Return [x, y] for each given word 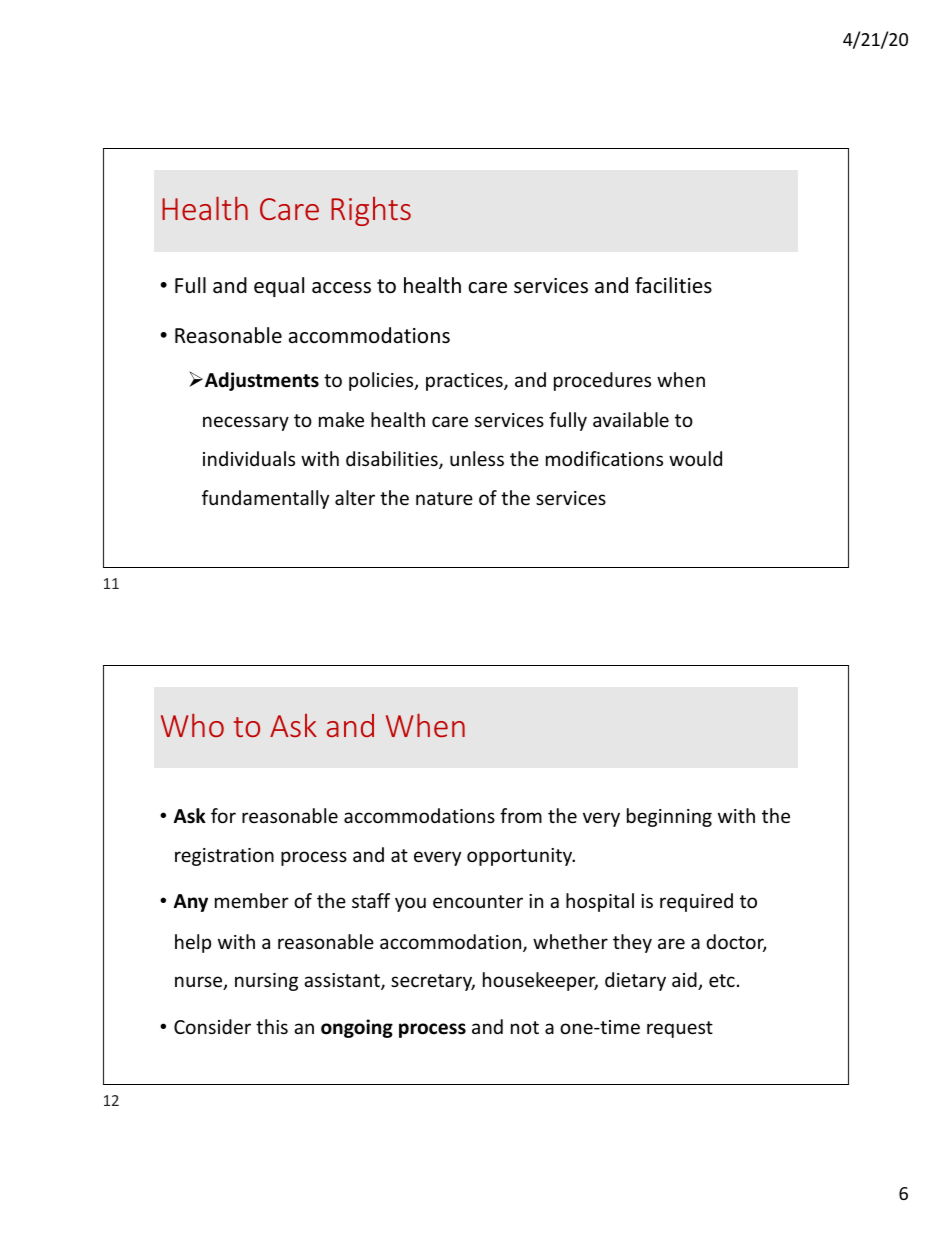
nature [444, 498]
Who [192, 725]
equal [279, 287]
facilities [673, 285]
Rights [371, 211]
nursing [266, 982]
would [695, 458]
